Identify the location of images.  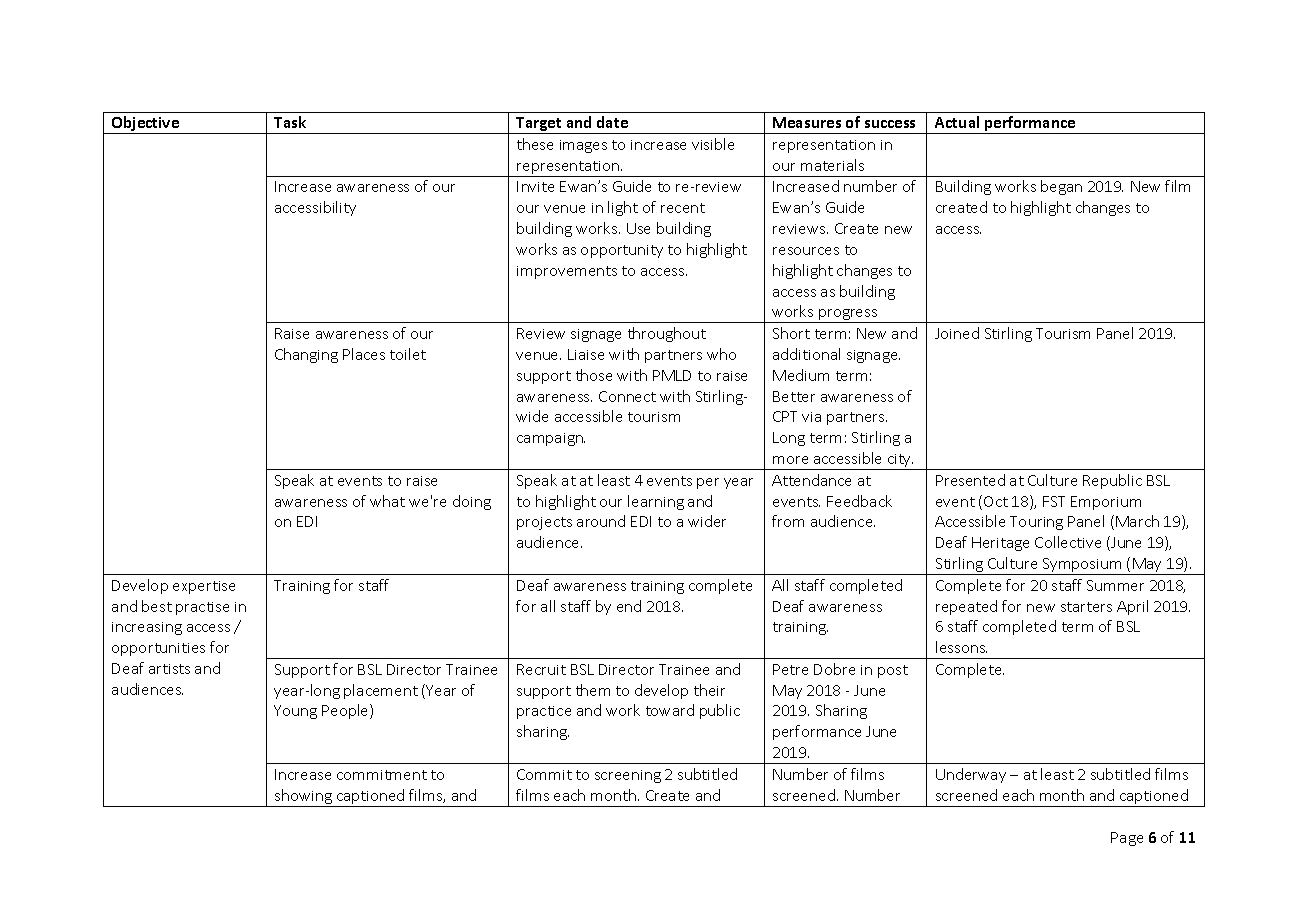
(583, 146).
